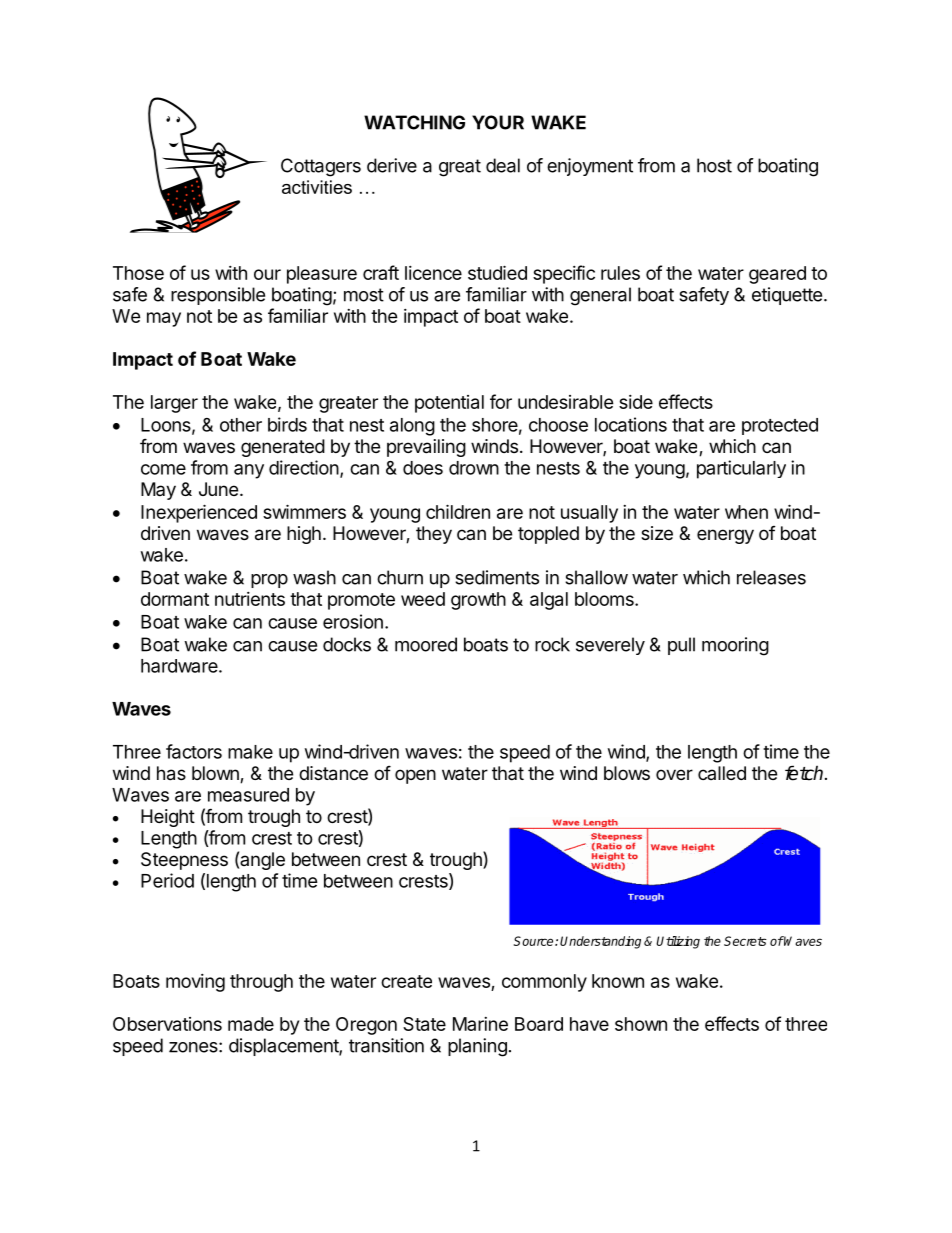  Describe the element at coordinates (741, 469) in the screenshot. I see `particularly` at that location.
